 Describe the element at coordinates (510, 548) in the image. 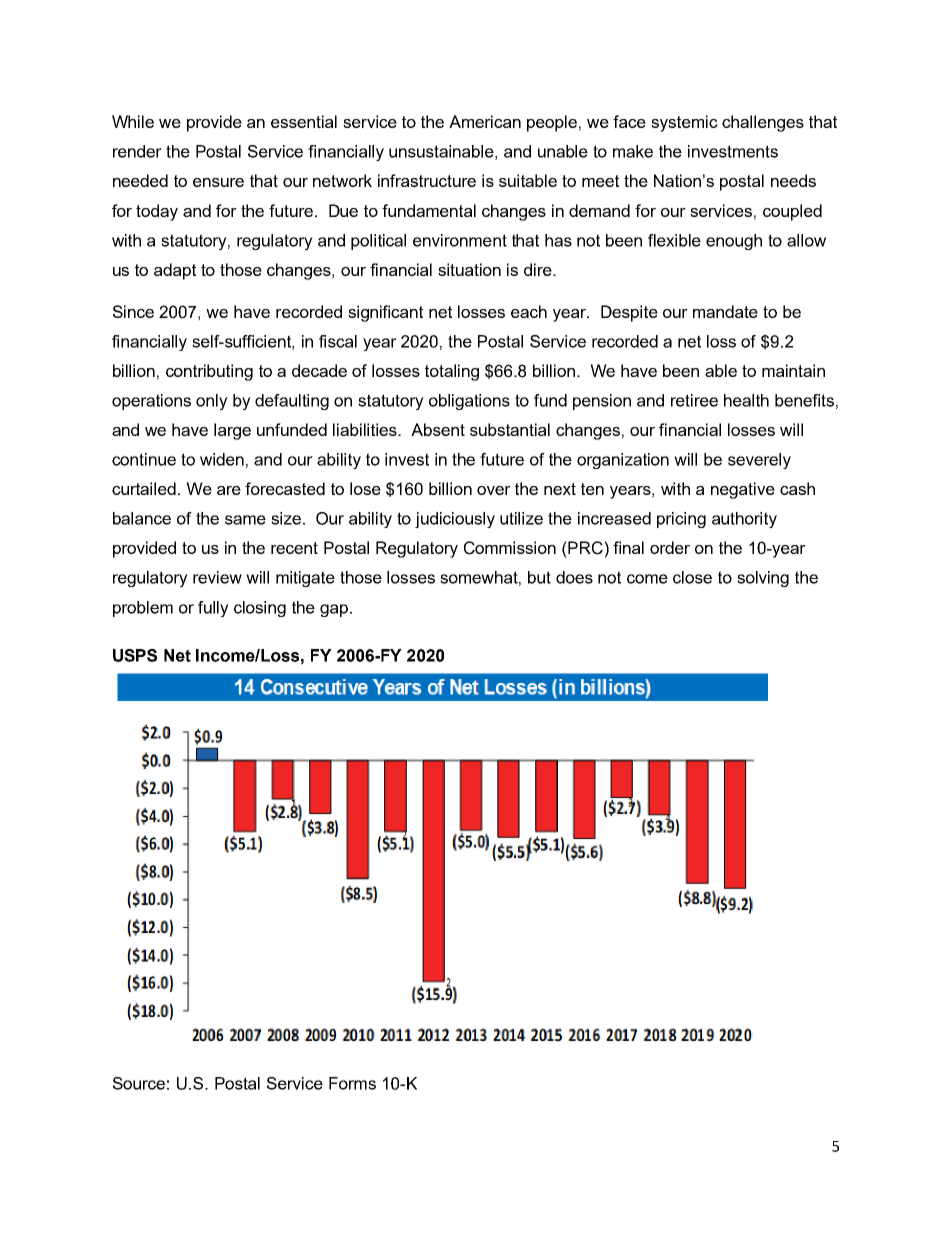

I see `Commission` at that location.
